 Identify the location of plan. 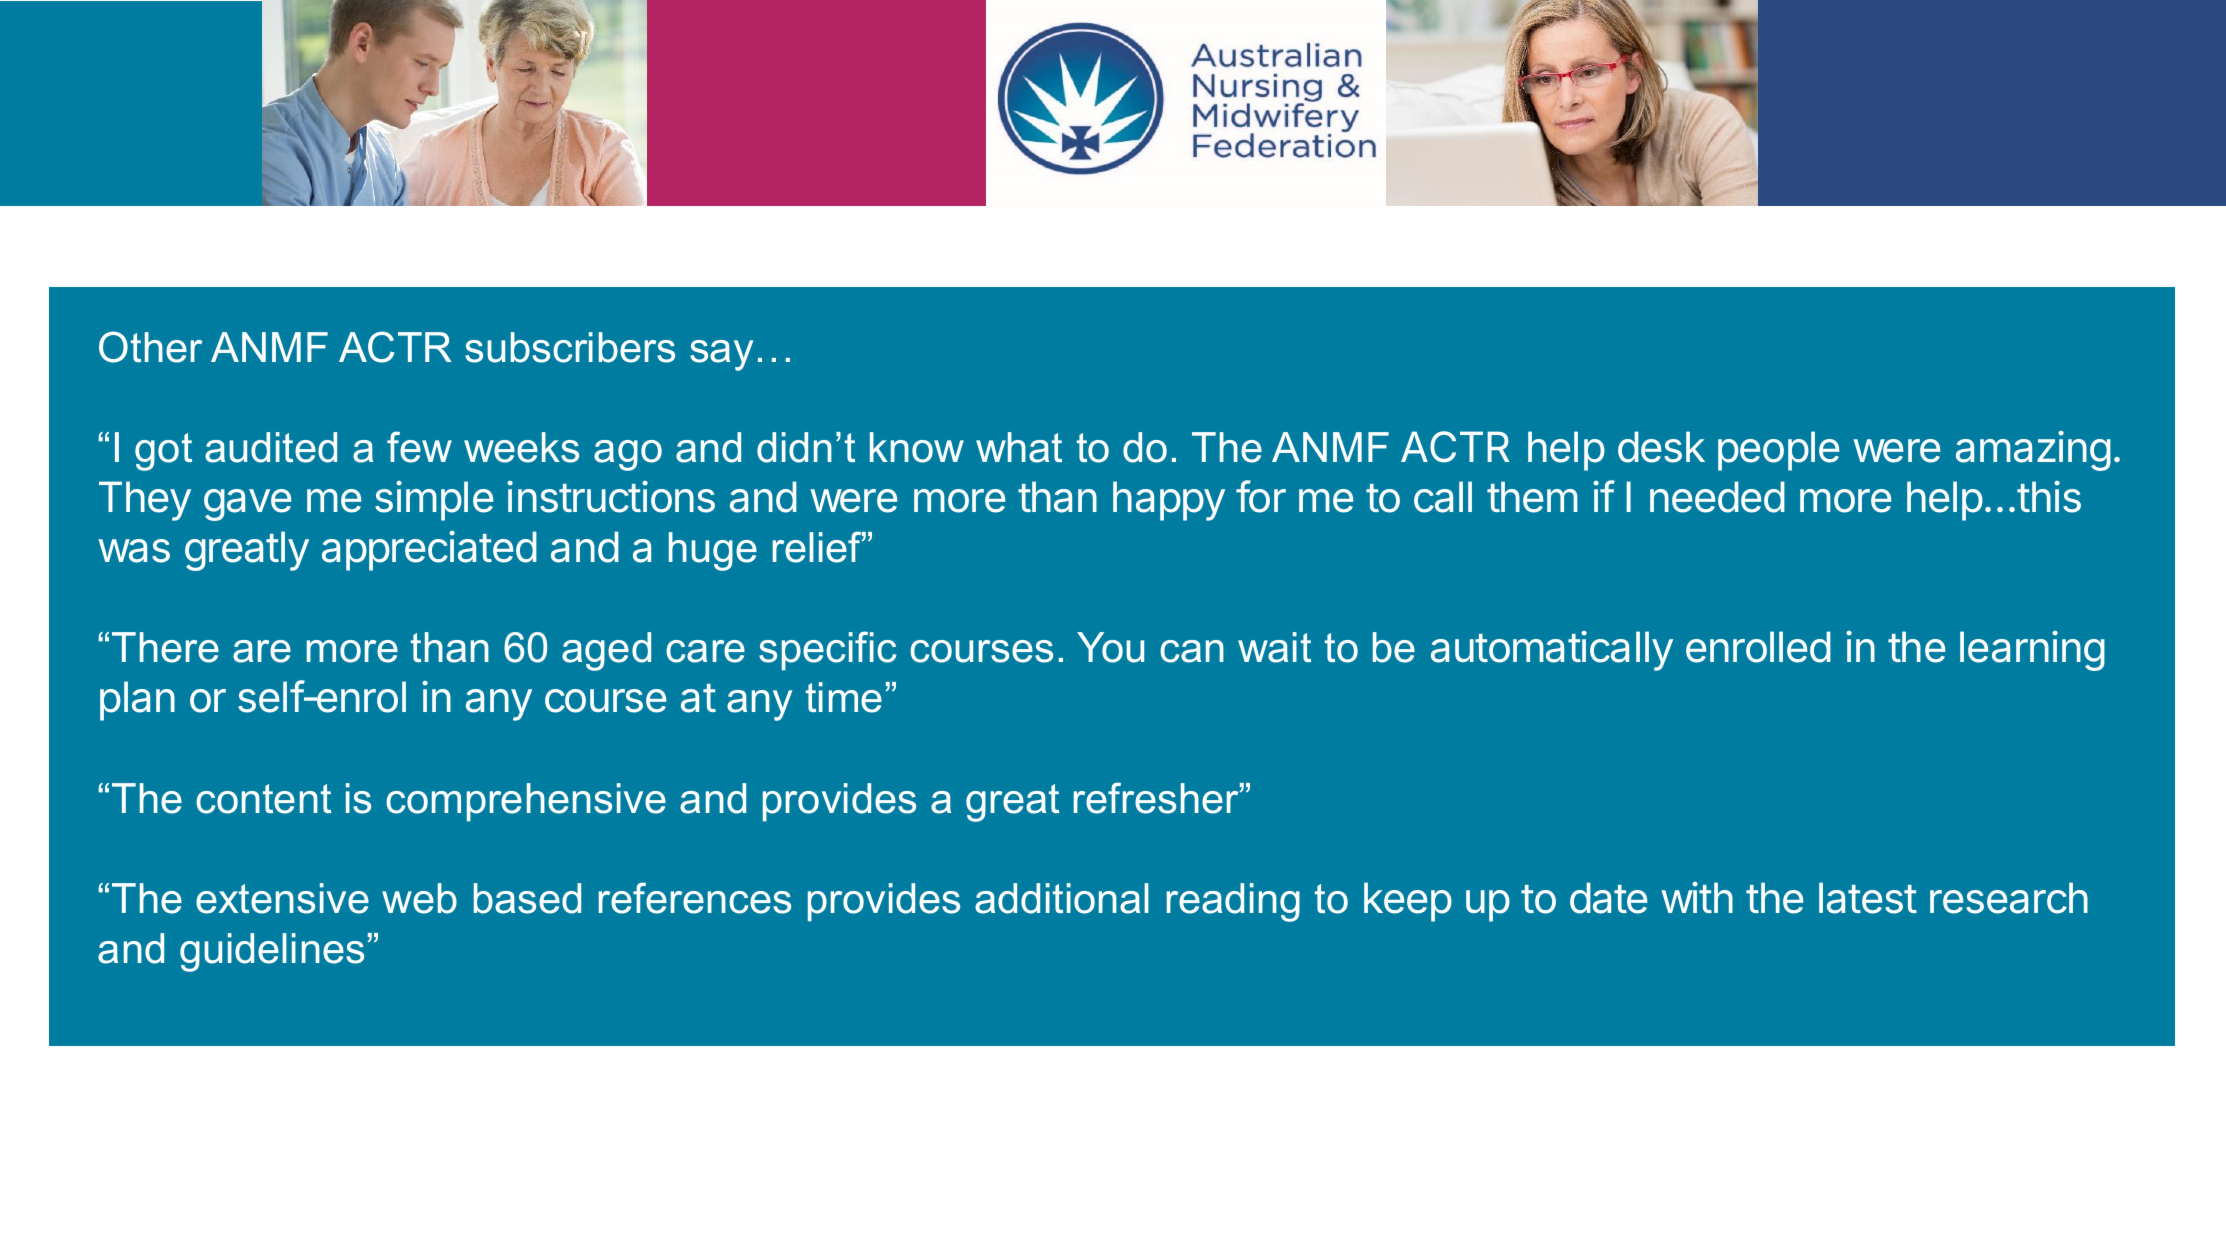
(137, 701).
